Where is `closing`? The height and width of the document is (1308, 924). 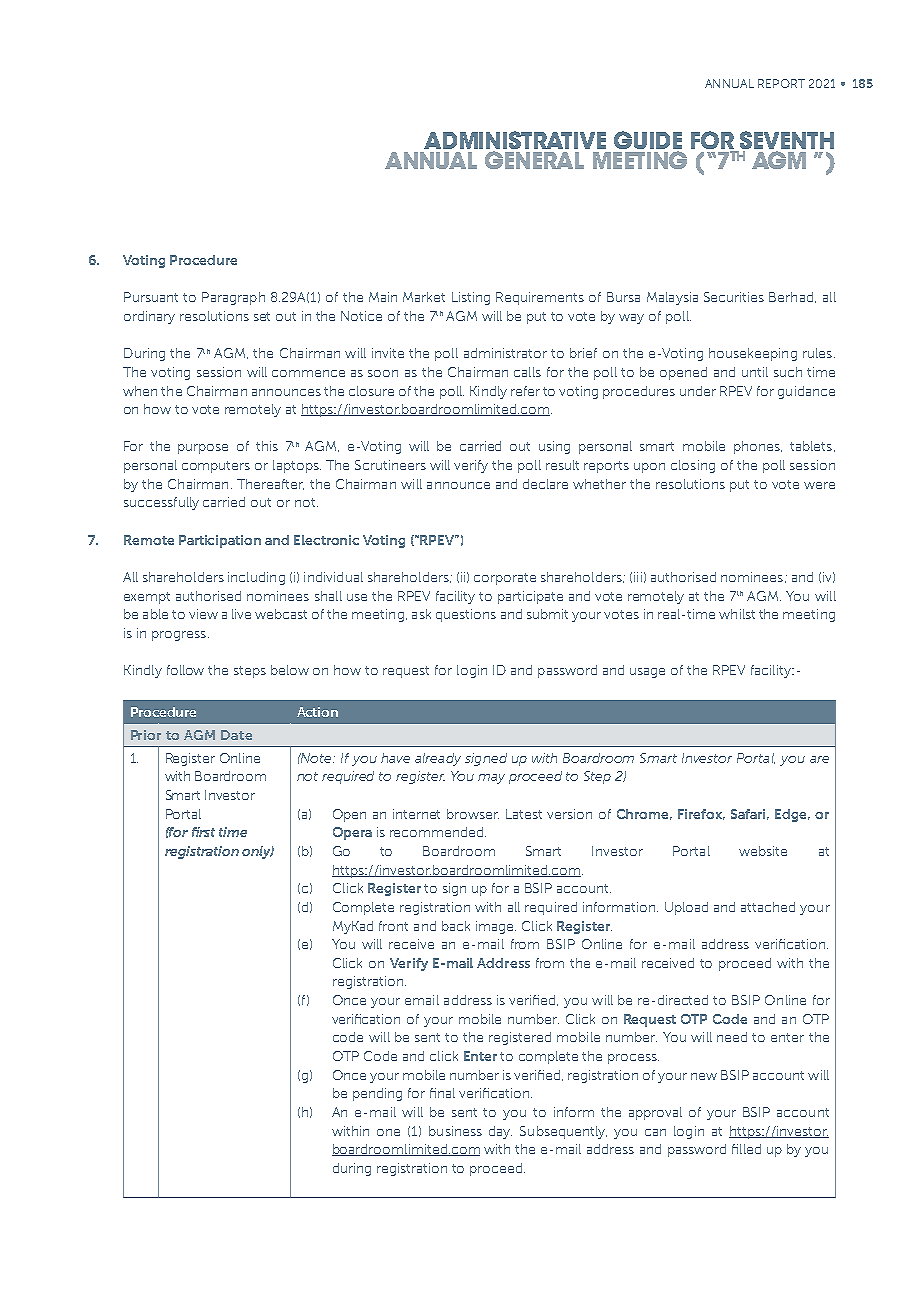 closing is located at coordinates (693, 466).
